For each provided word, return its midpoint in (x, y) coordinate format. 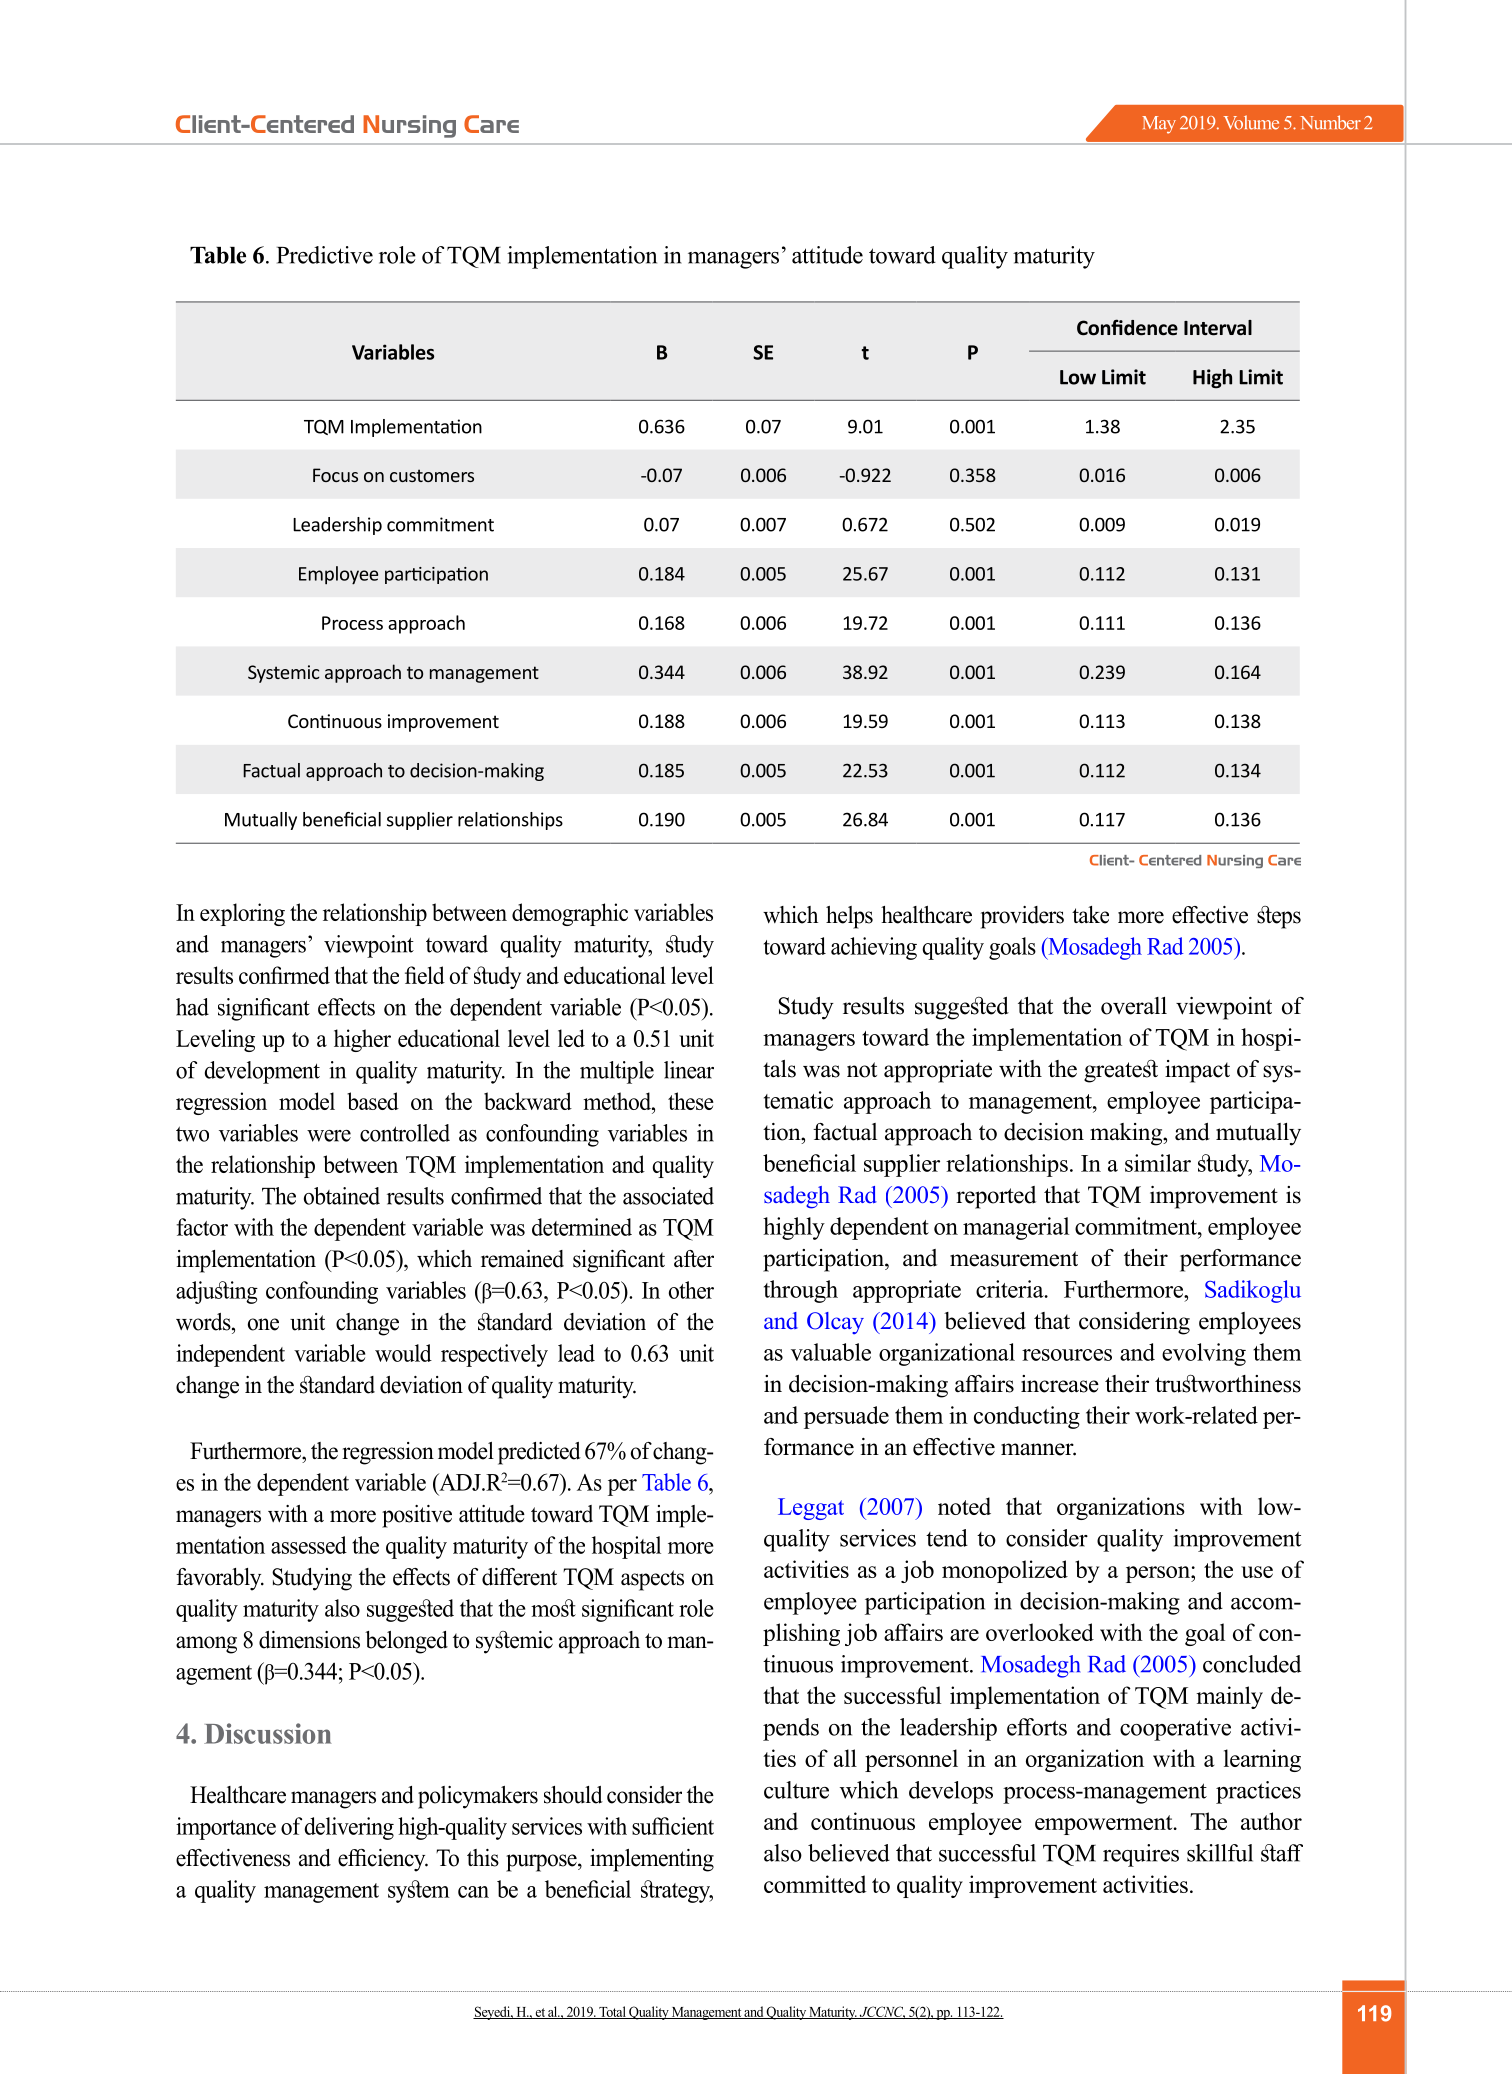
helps (849, 917)
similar (1158, 1163)
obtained (342, 1196)
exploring (242, 914)
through (801, 1291)
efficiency (383, 1860)
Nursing (409, 126)
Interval (1218, 328)
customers (432, 475)
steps (1279, 917)
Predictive (325, 255)
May (1159, 125)
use (1257, 1572)
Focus (335, 475)
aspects (652, 1580)
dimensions (309, 1640)
